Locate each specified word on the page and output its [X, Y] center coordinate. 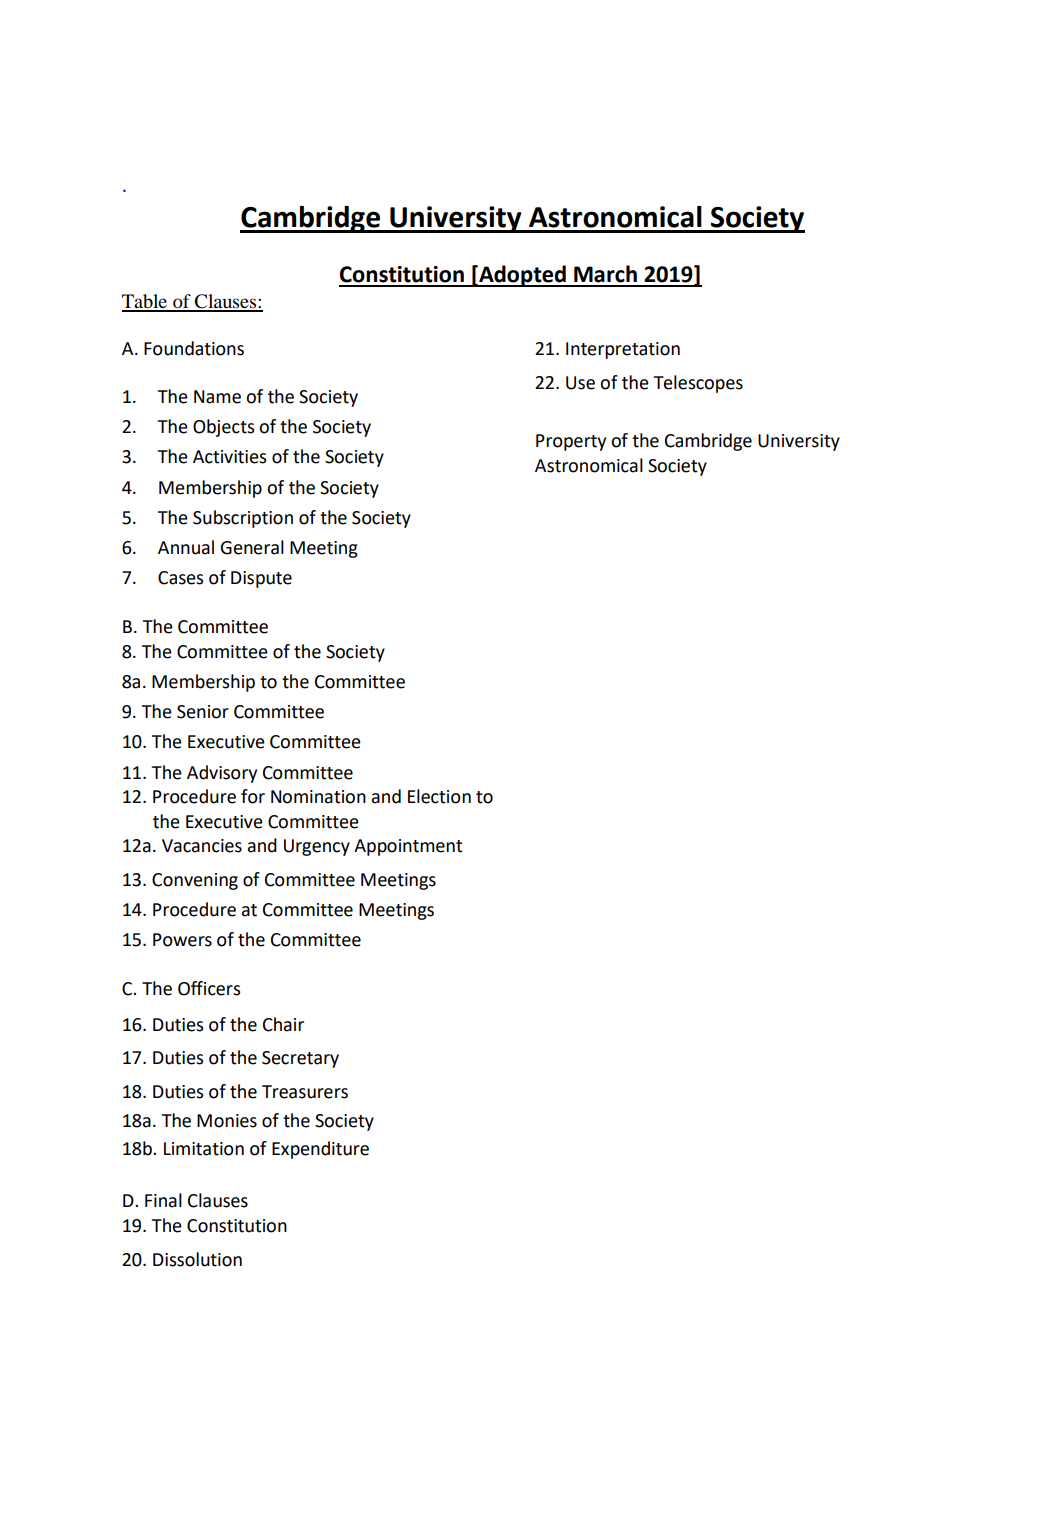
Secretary [300, 1059]
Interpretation [623, 350]
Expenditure [320, 1150]
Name [217, 397]
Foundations [194, 348]
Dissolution [197, 1259]
